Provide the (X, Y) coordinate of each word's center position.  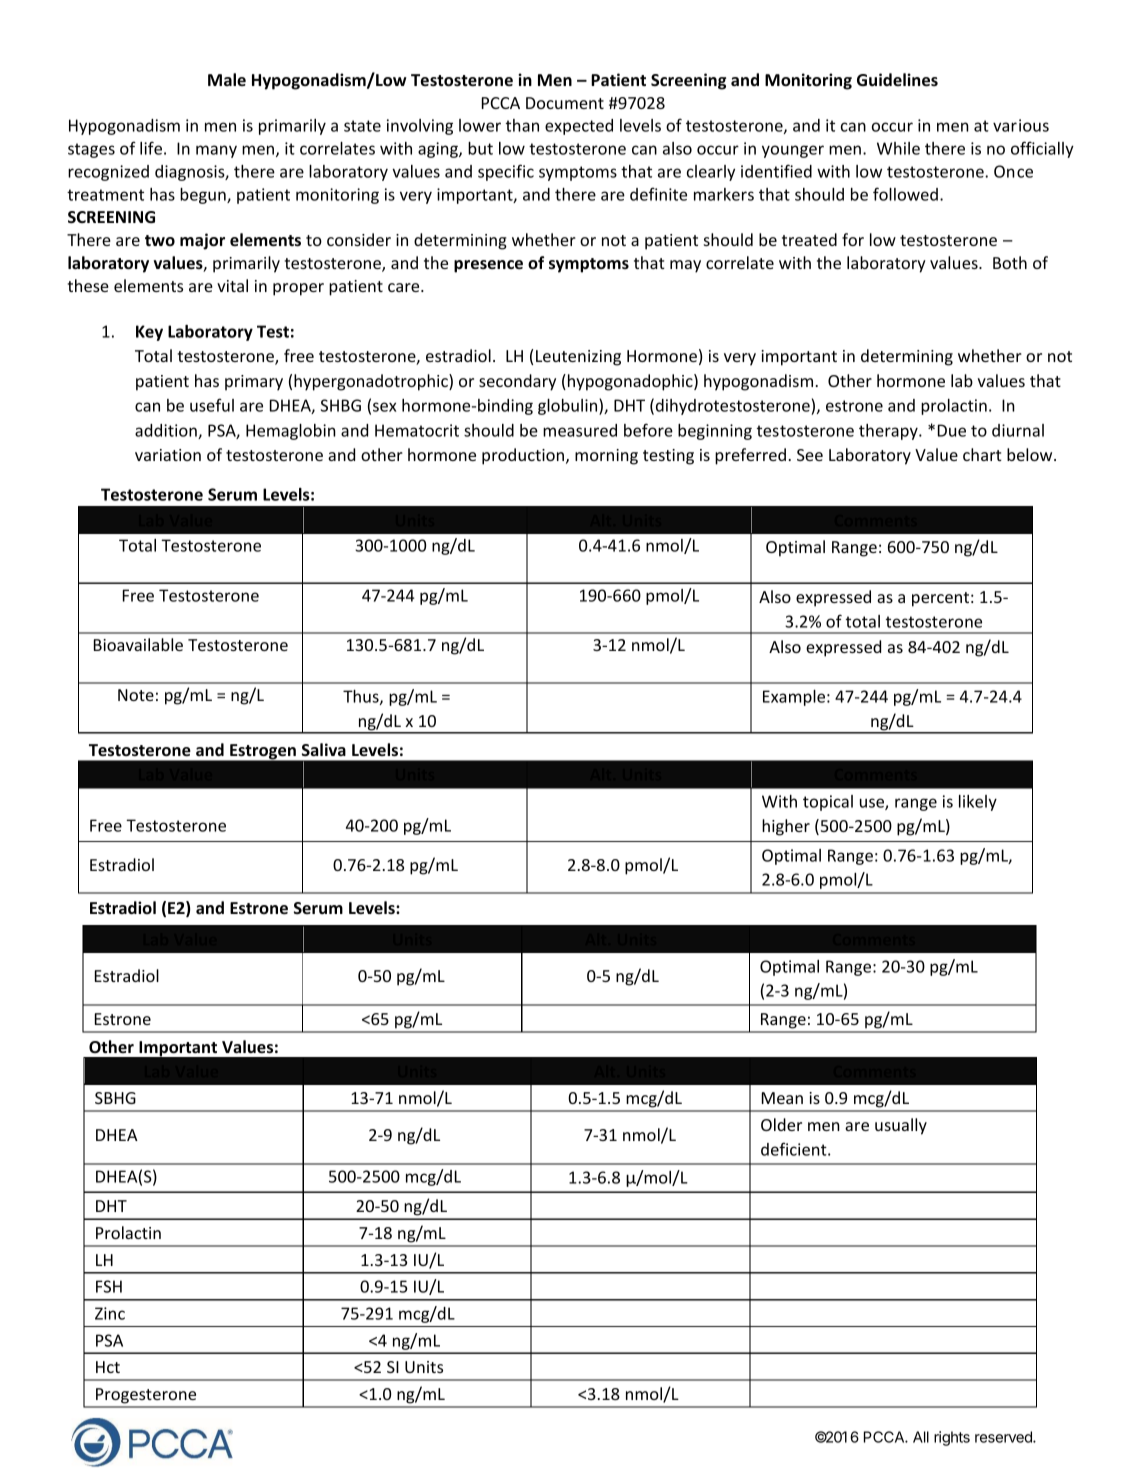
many (216, 151)
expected (579, 127)
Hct (108, 1367)
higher (786, 827)
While (898, 148)
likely (978, 803)
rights (952, 1438)
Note (136, 695)
